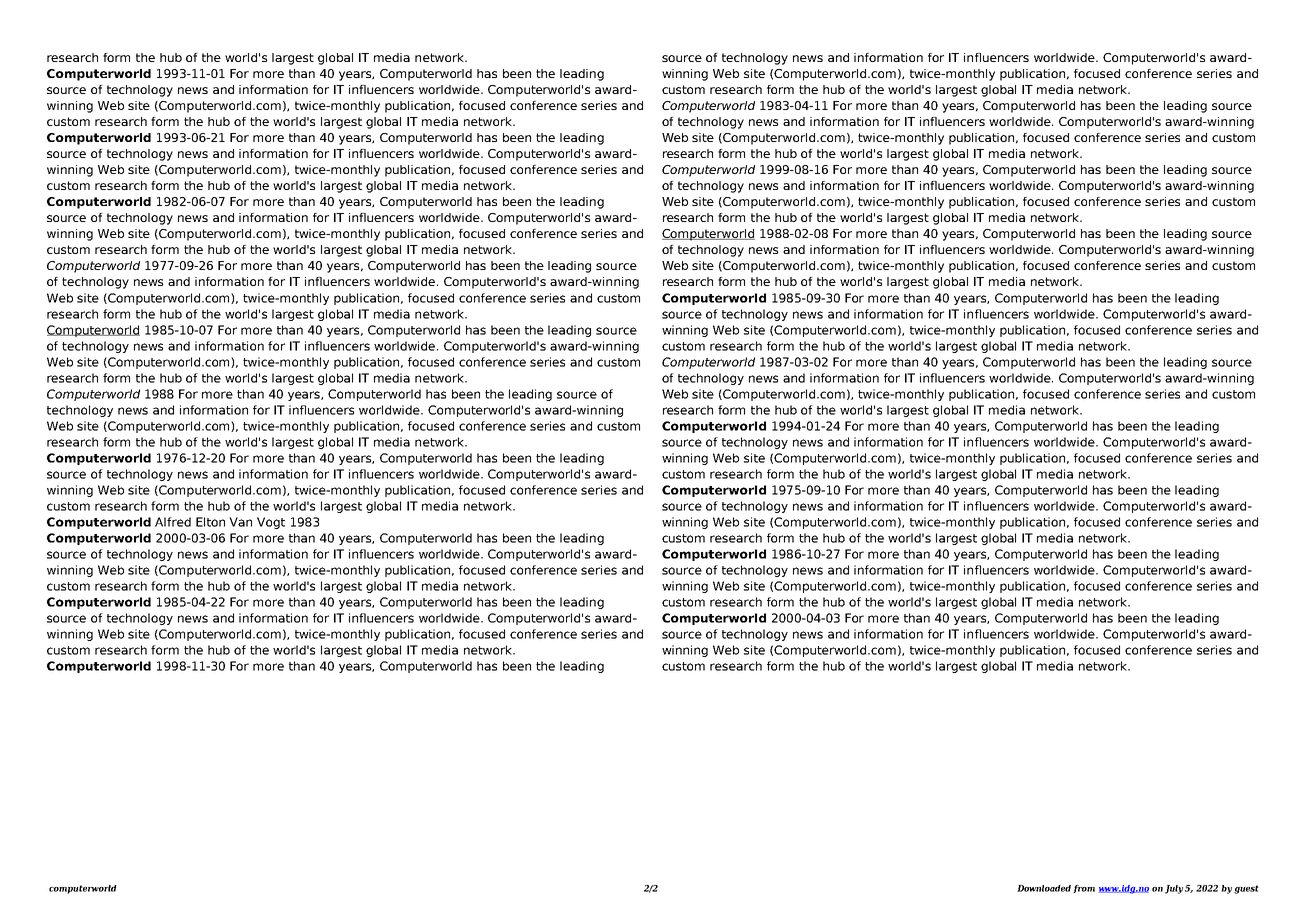 This screenshot has width=1308, height=924. What do you see at coordinates (1084, 889) in the screenshot?
I see `from` at bounding box center [1084, 889].
